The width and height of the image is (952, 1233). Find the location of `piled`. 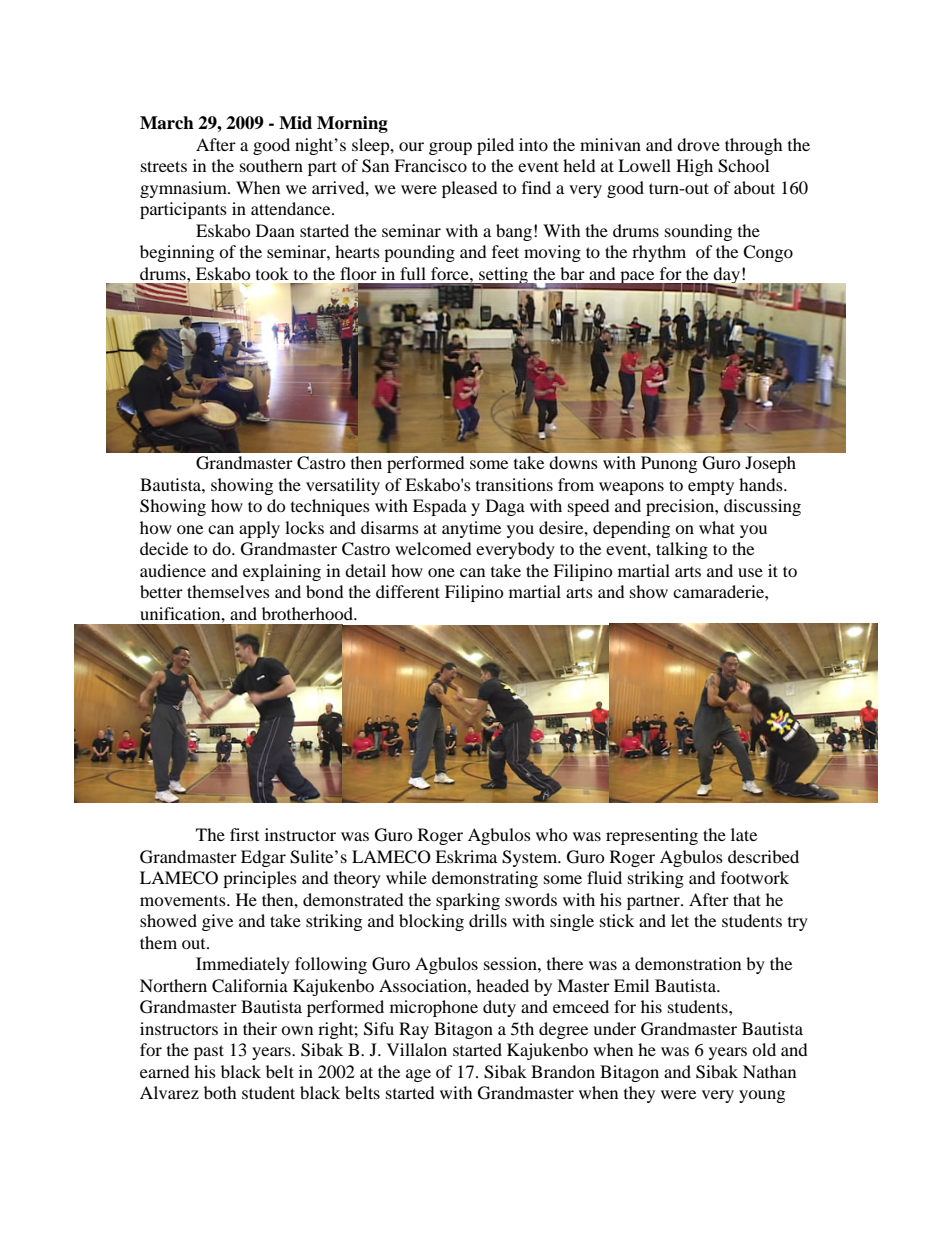

piled is located at coordinates (495, 146).
